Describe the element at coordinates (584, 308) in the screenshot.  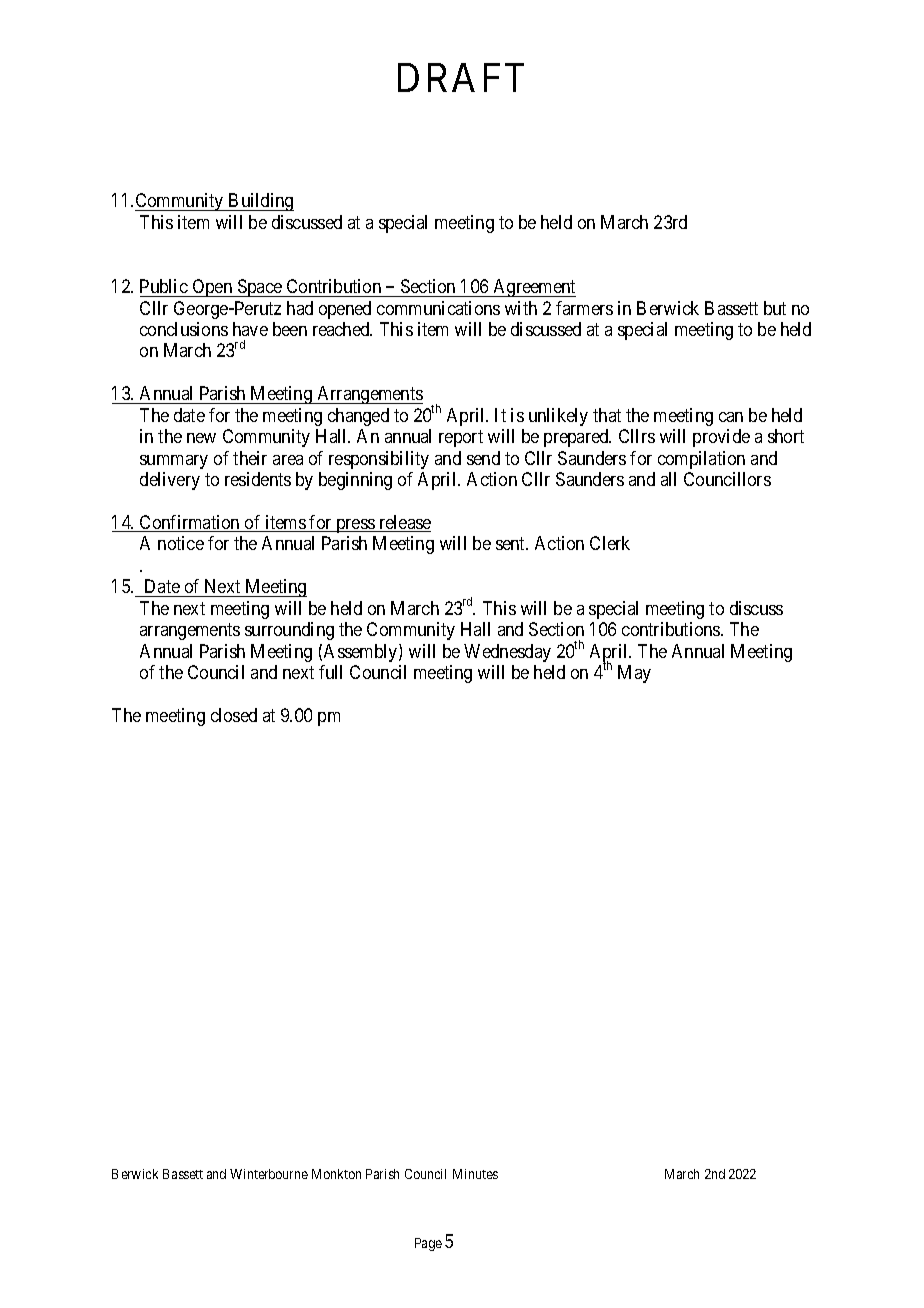
I see `farmers` at that location.
